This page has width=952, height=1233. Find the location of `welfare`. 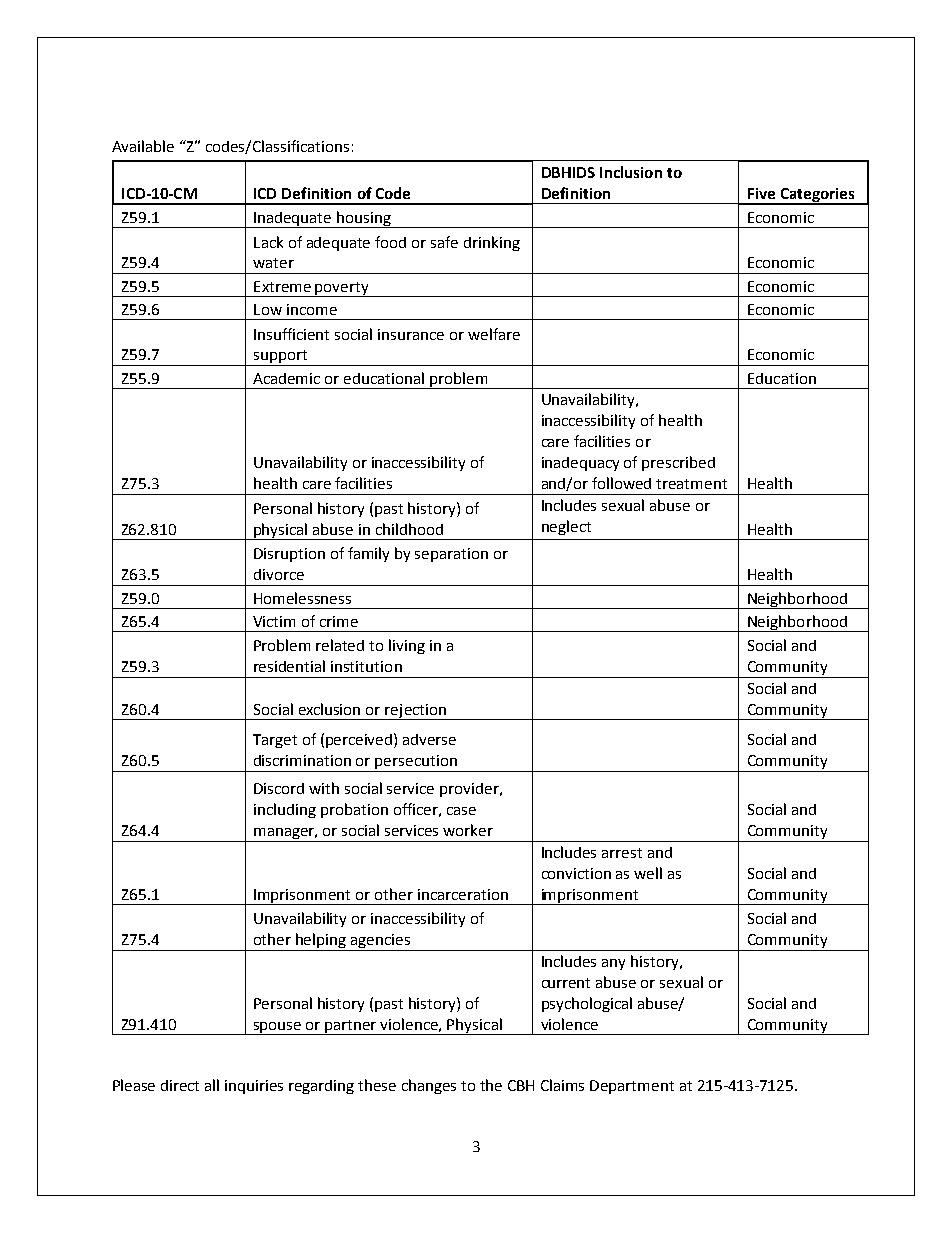

welfare is located at coordinates (494, 334).
